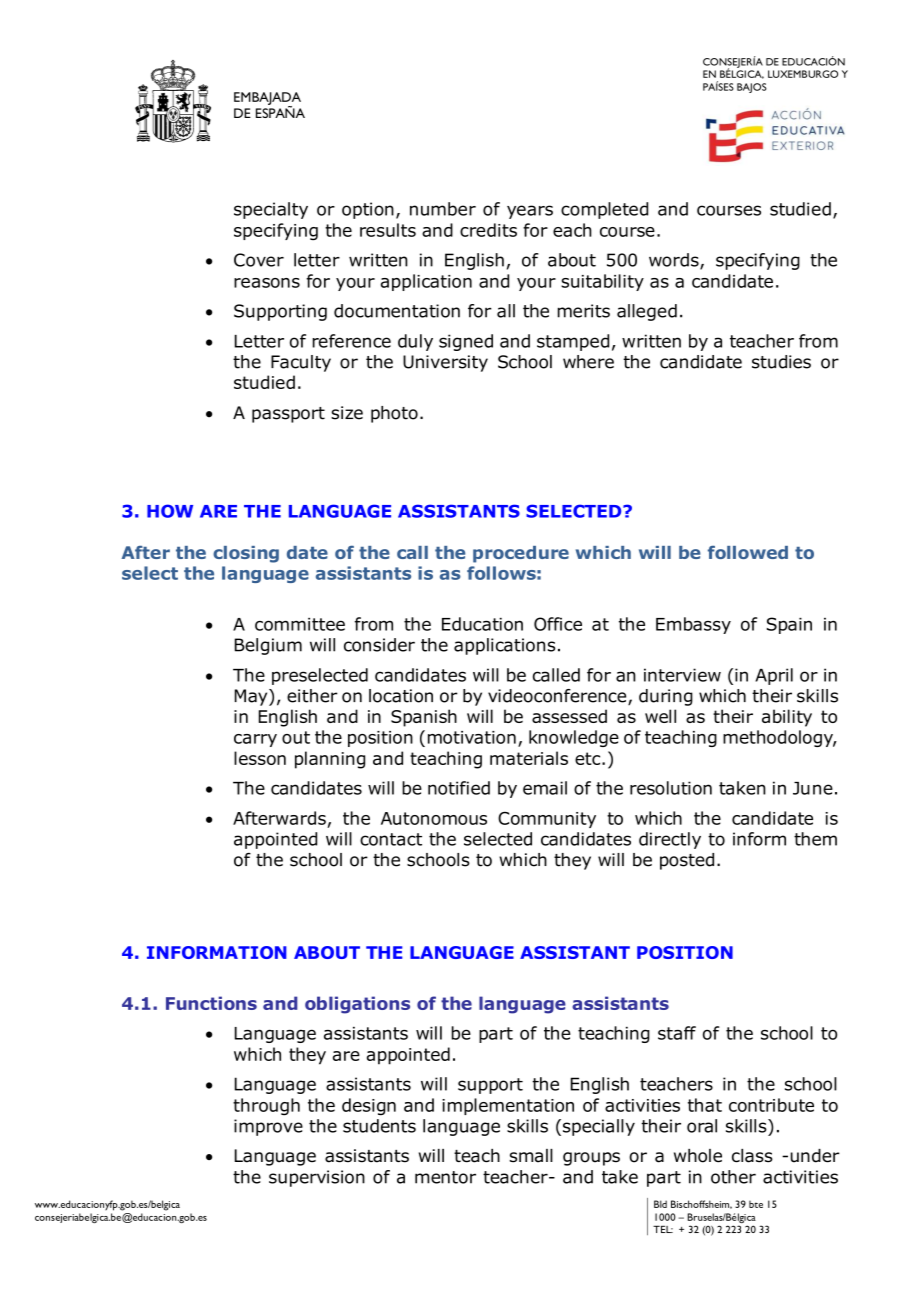 The height and width of the screenshot is (1308, 924). What do you see at coordinates (488, 230) in the screenshot?
I see `credits` at bounding box center [488, 230].
